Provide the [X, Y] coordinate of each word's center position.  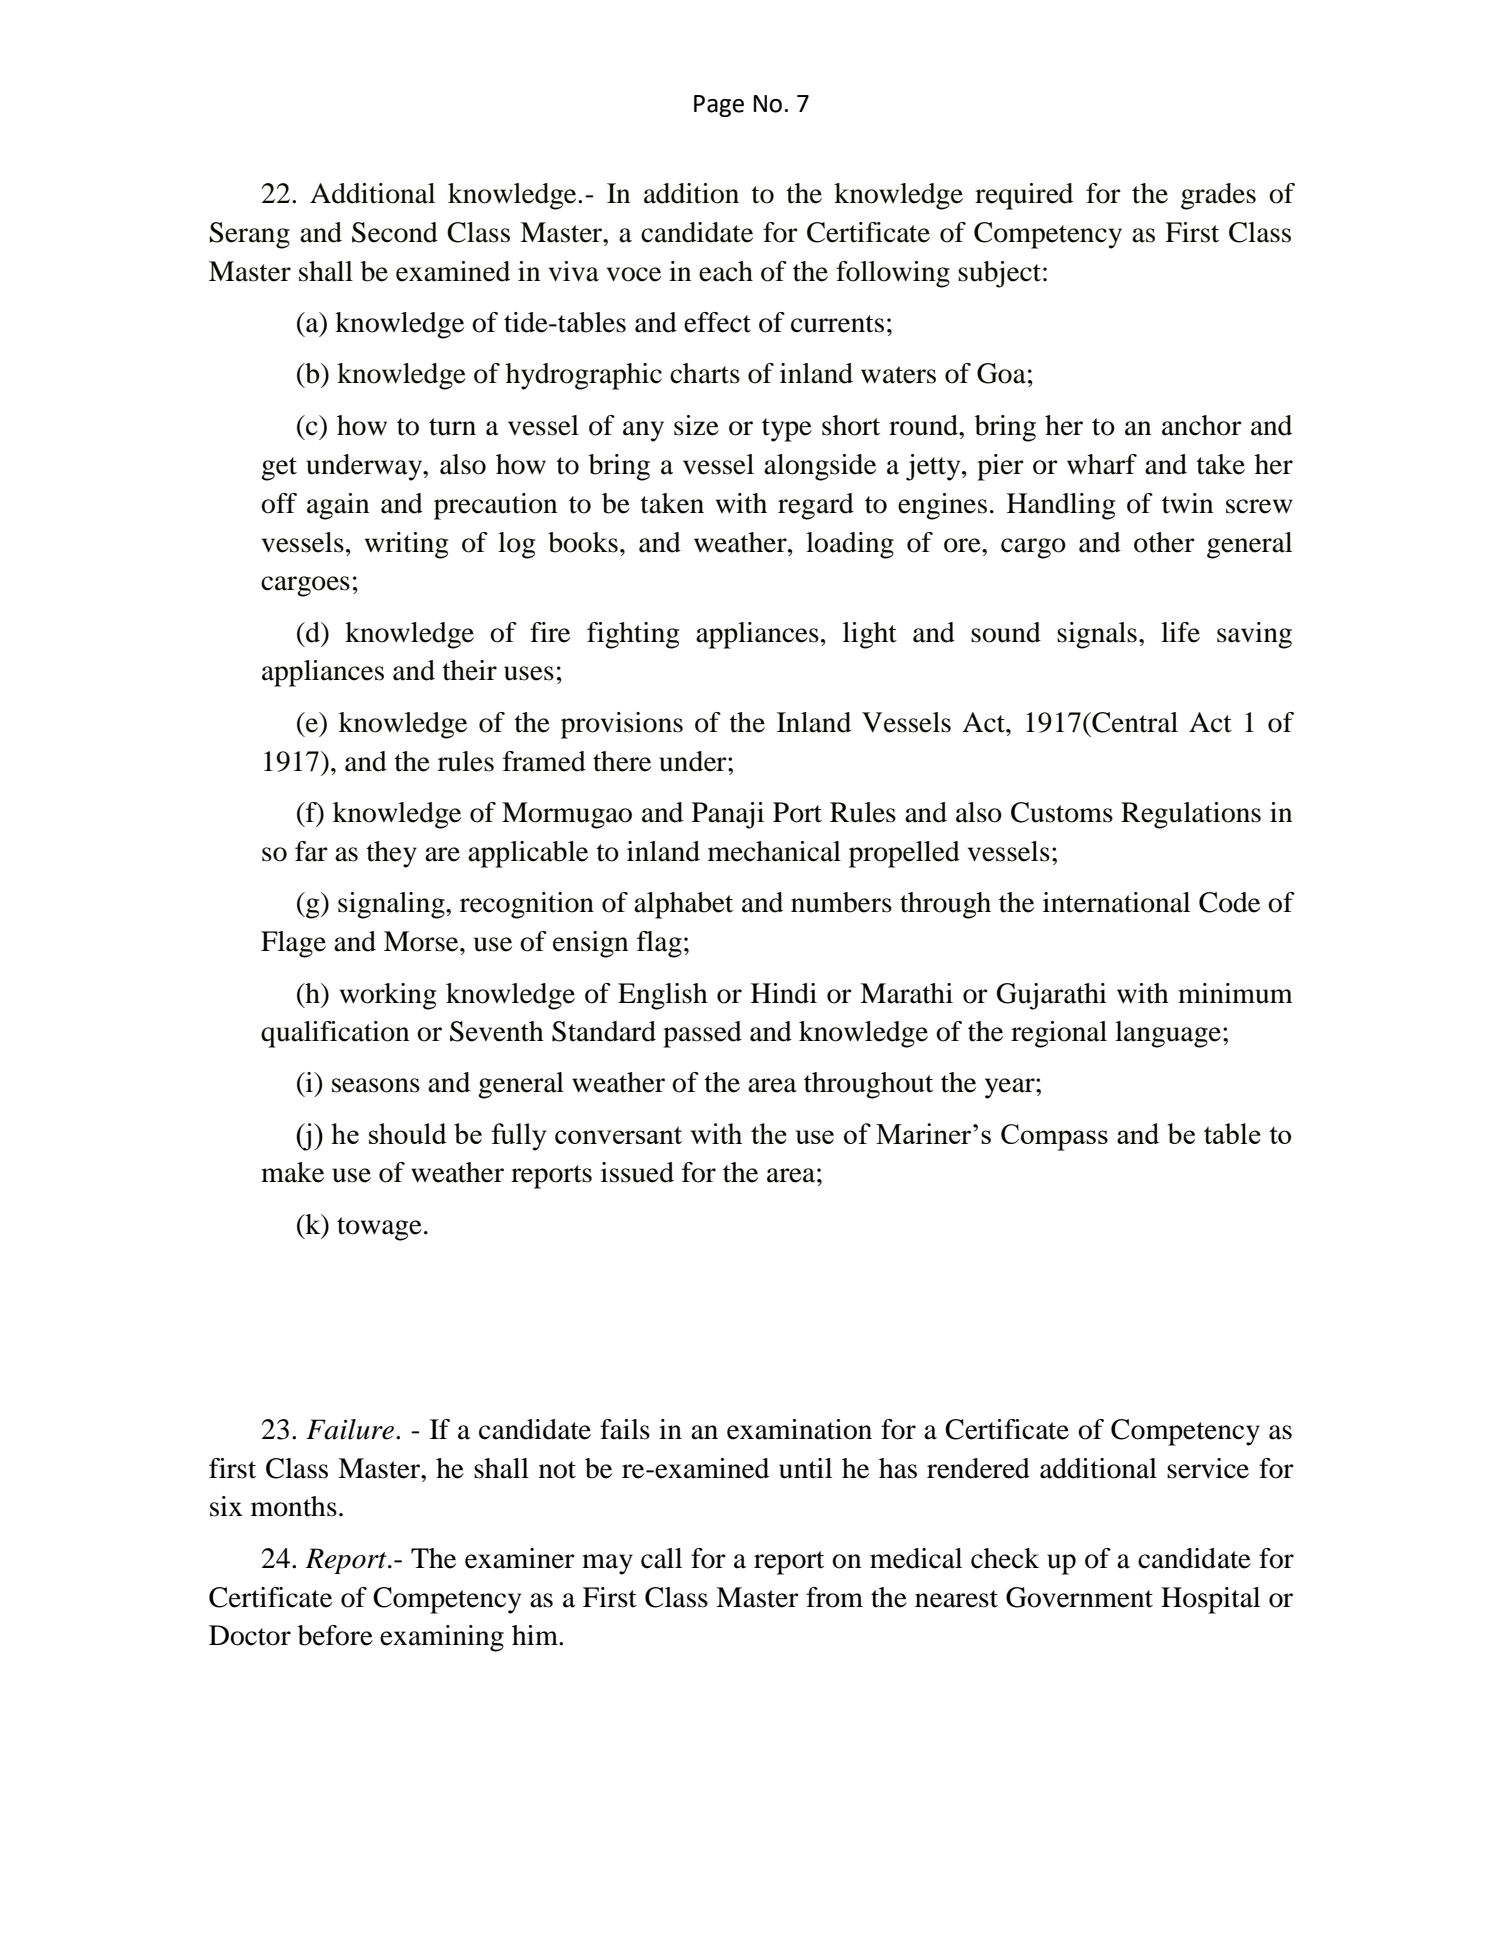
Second [395, 232]
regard [816, 506]
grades [1218, 196]
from [834, 1597]
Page [719, 106]
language [1168, 1034]
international [1116, 902]
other [1164, 542]
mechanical [774, 851]
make [292, 1172]
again [338, 506]
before [335, 1635]
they [392, 854]
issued [637, 1172]
